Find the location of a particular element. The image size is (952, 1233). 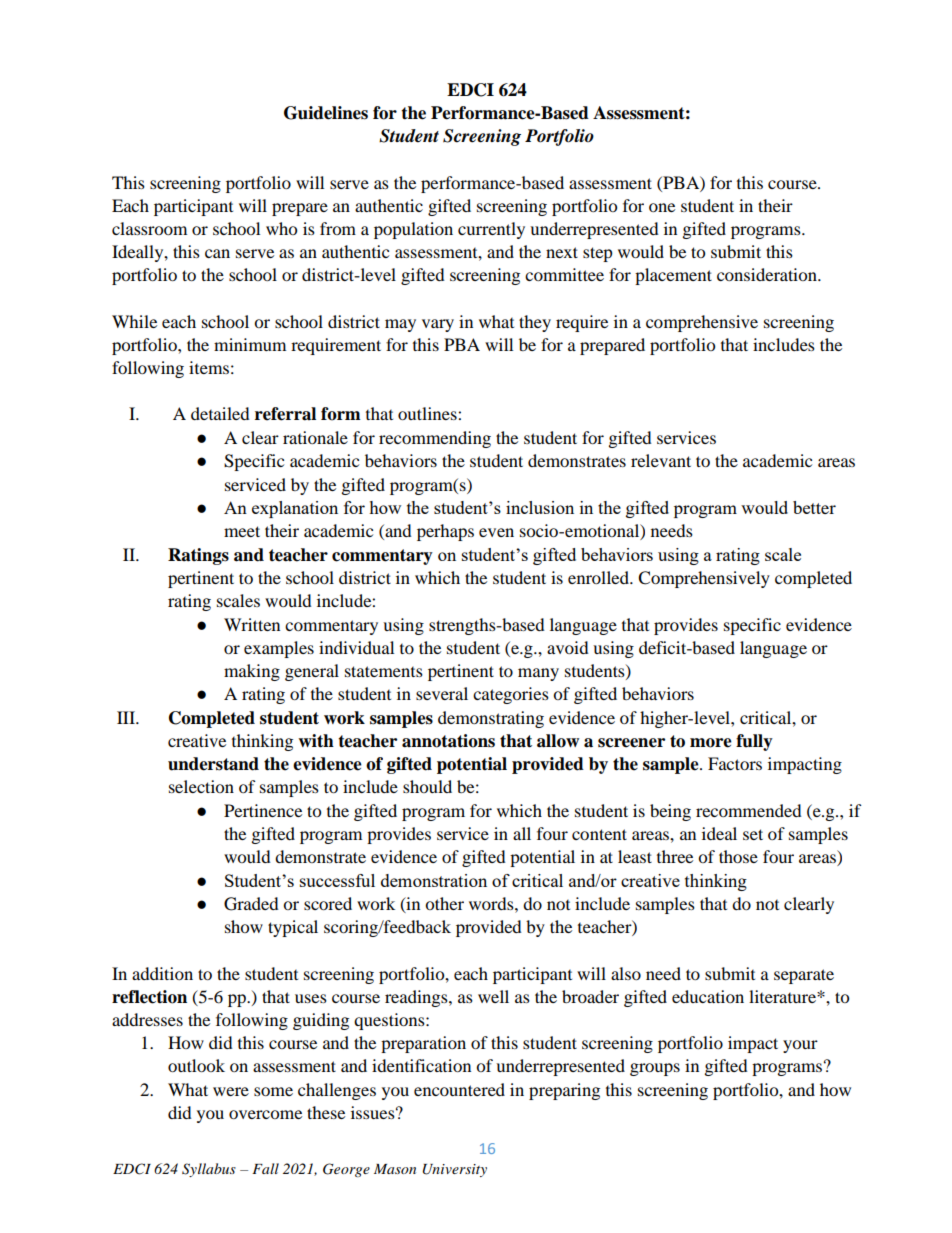

one is located at coordinates (662, 207).
